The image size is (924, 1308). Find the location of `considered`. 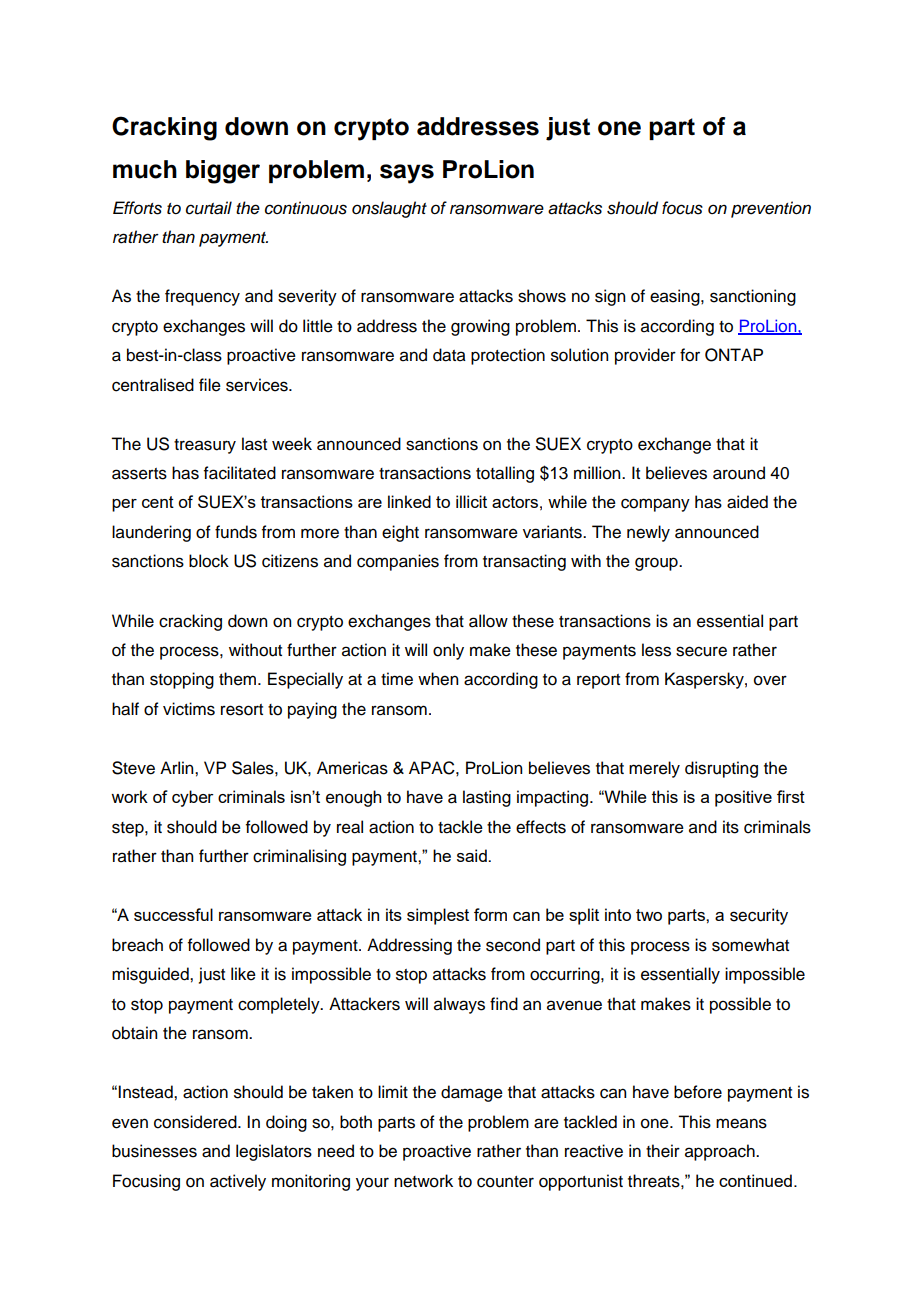

considered is located at coordinates (196, 1122).
